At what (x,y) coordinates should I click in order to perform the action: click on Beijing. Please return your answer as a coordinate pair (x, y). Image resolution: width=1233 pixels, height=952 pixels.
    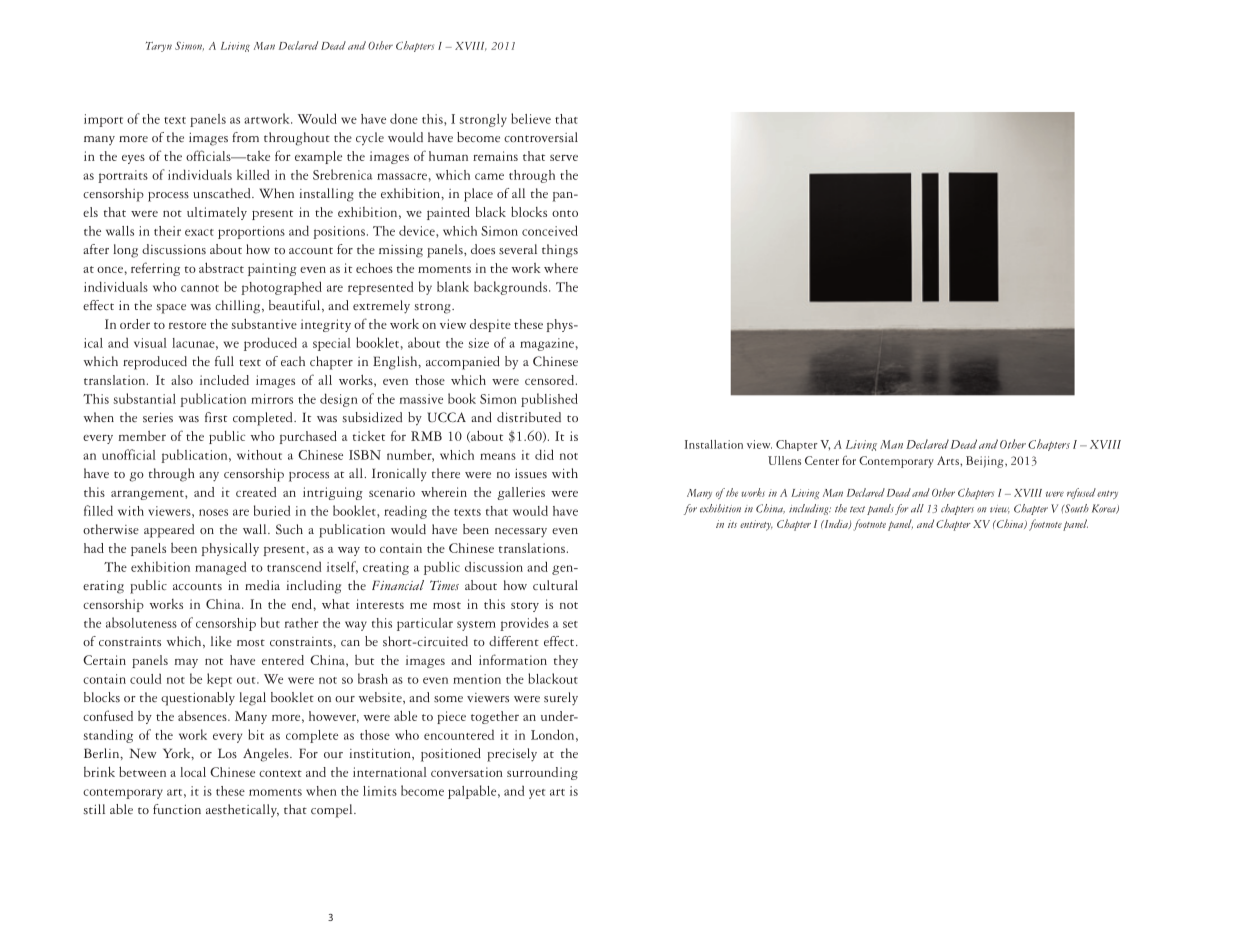
    Looking at the image, I should click on (986, 462).
